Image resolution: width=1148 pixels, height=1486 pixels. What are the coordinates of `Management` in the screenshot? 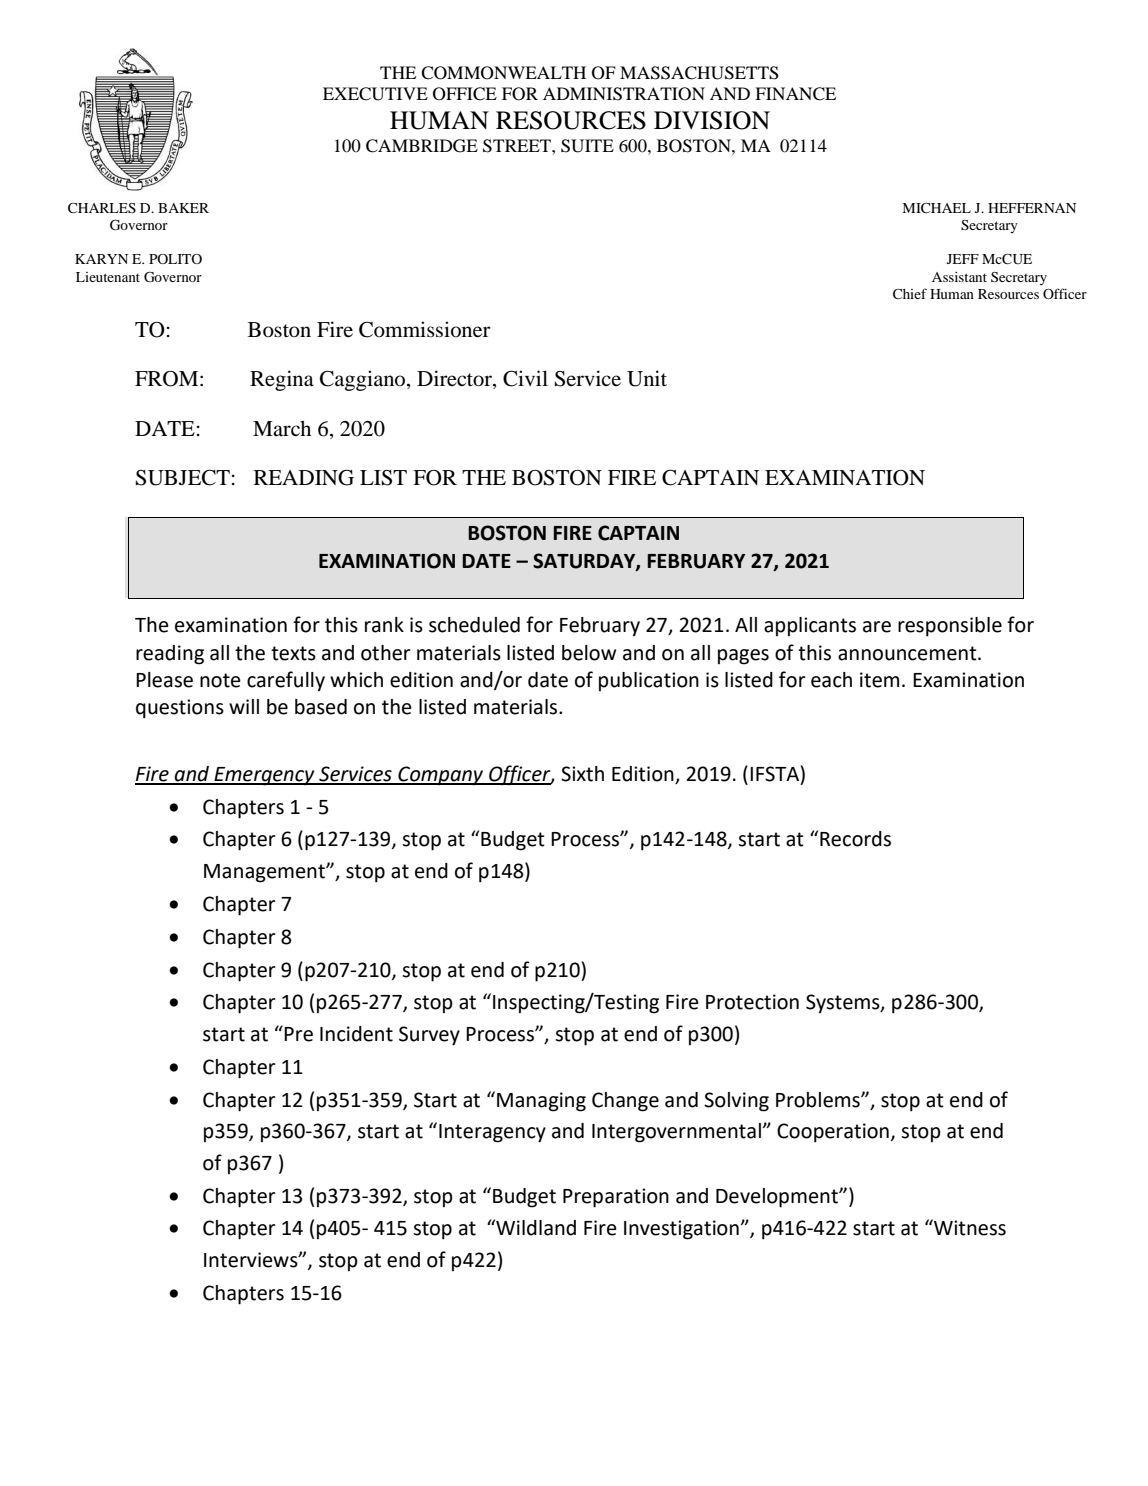 It's located at (265, 873).
